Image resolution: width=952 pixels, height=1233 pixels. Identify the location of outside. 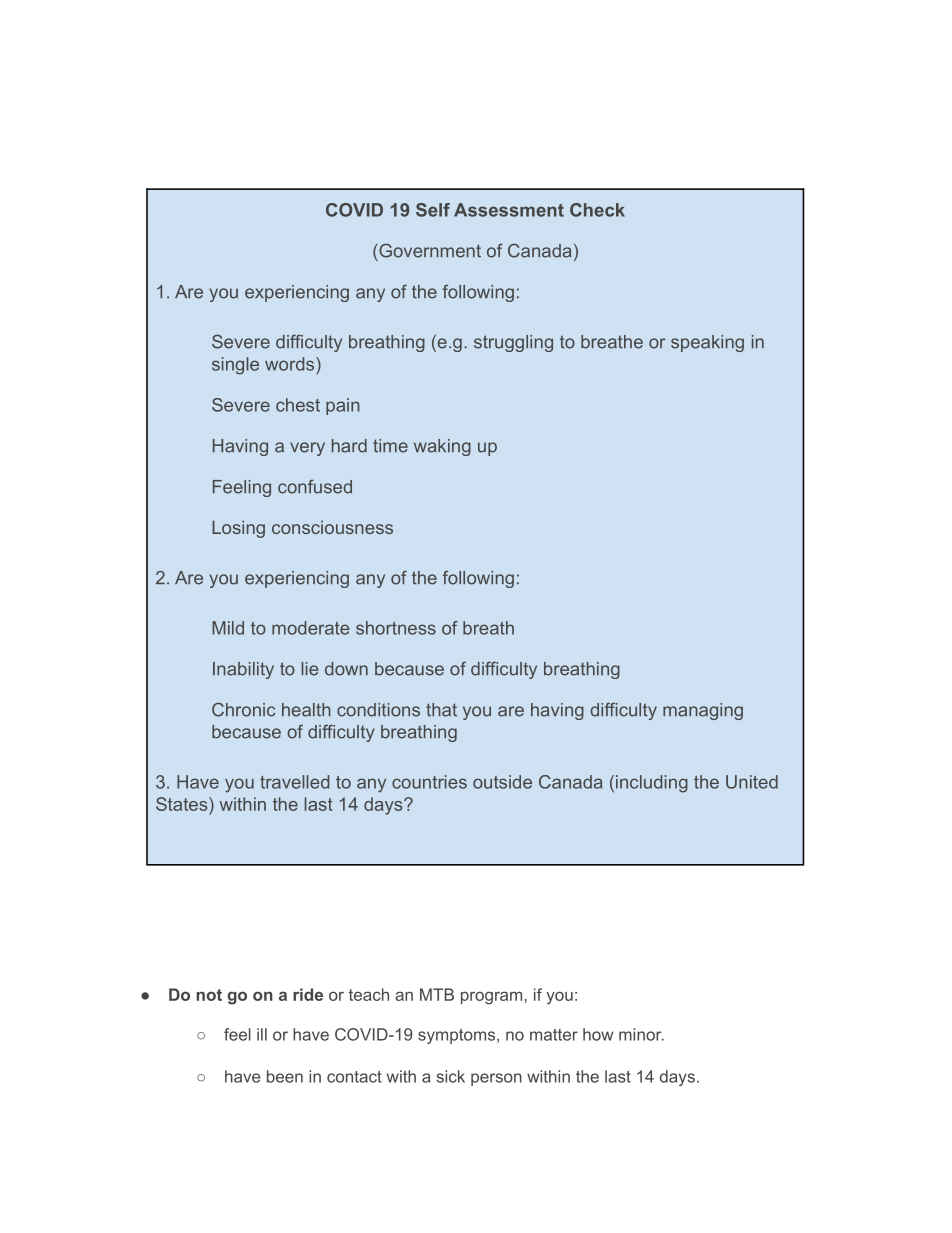
(502, 782).
